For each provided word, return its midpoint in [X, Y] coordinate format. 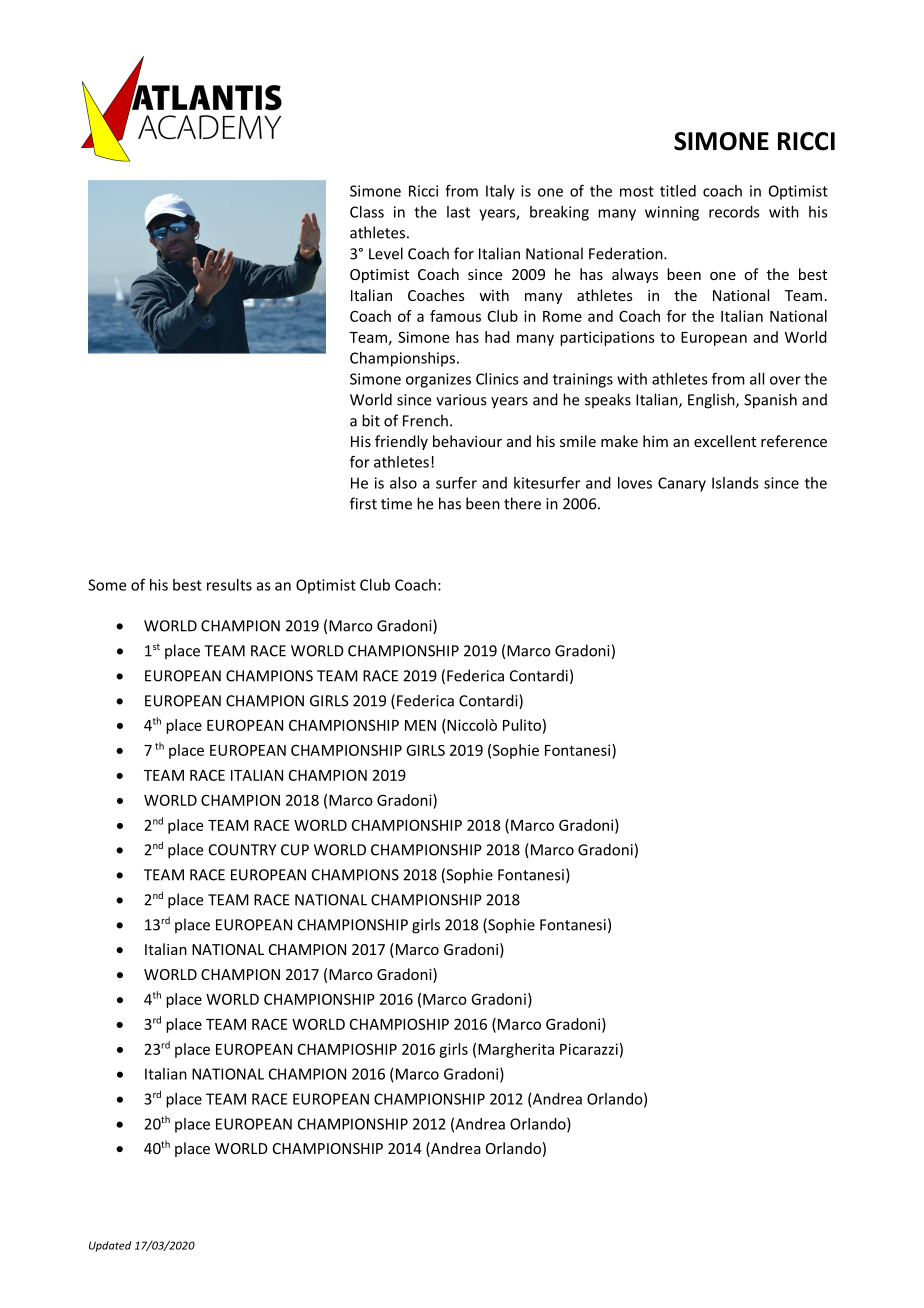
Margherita [516, 1050]
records [734, 212]
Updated [110, 1246]
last [458, 212]
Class [367, 212]
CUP [295, 850]
